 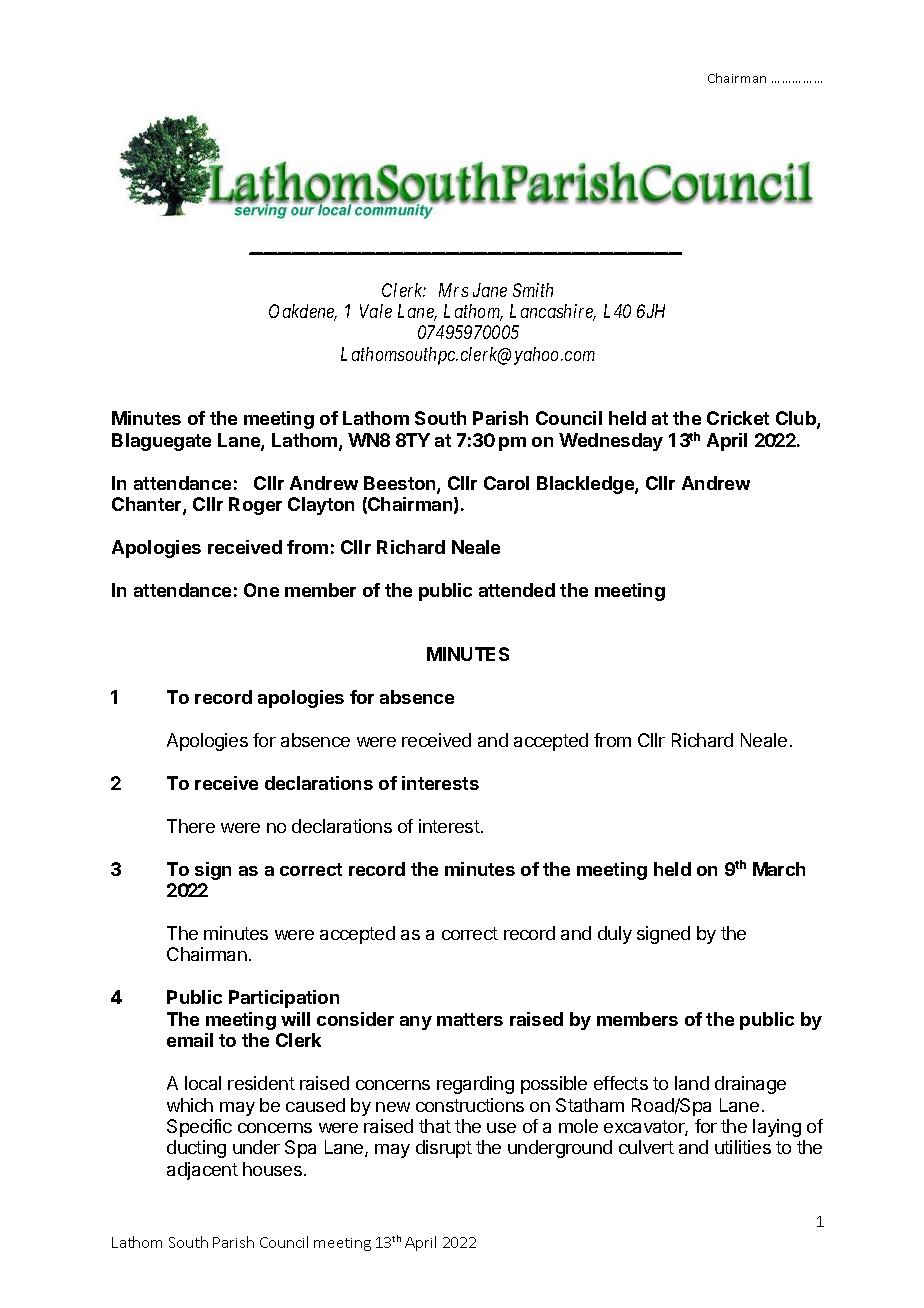 What do you see at coordinates (196, 1149) in the page?
I see `ducting` at bounding box center [196, 1149].
